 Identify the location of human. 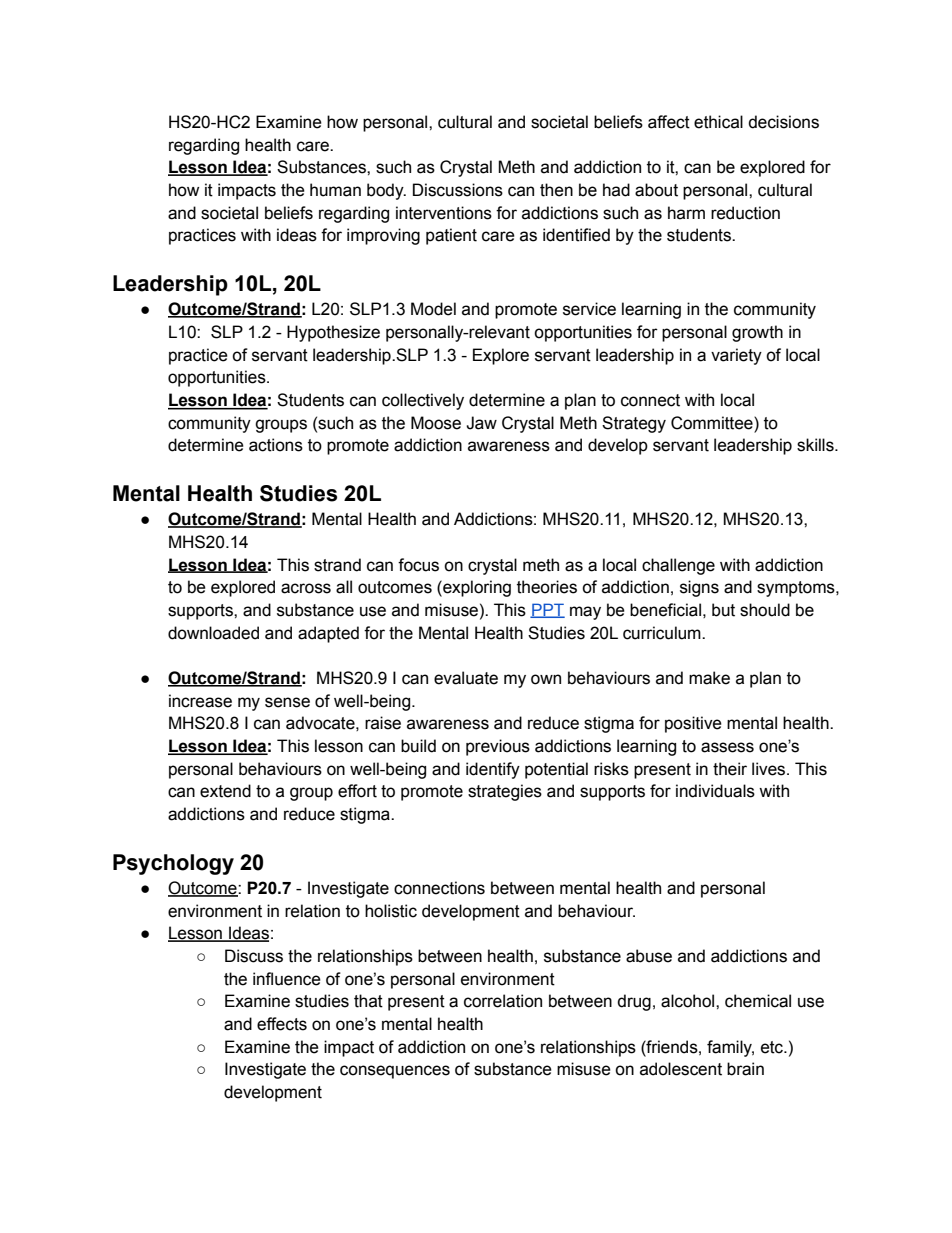
(335, 190).
